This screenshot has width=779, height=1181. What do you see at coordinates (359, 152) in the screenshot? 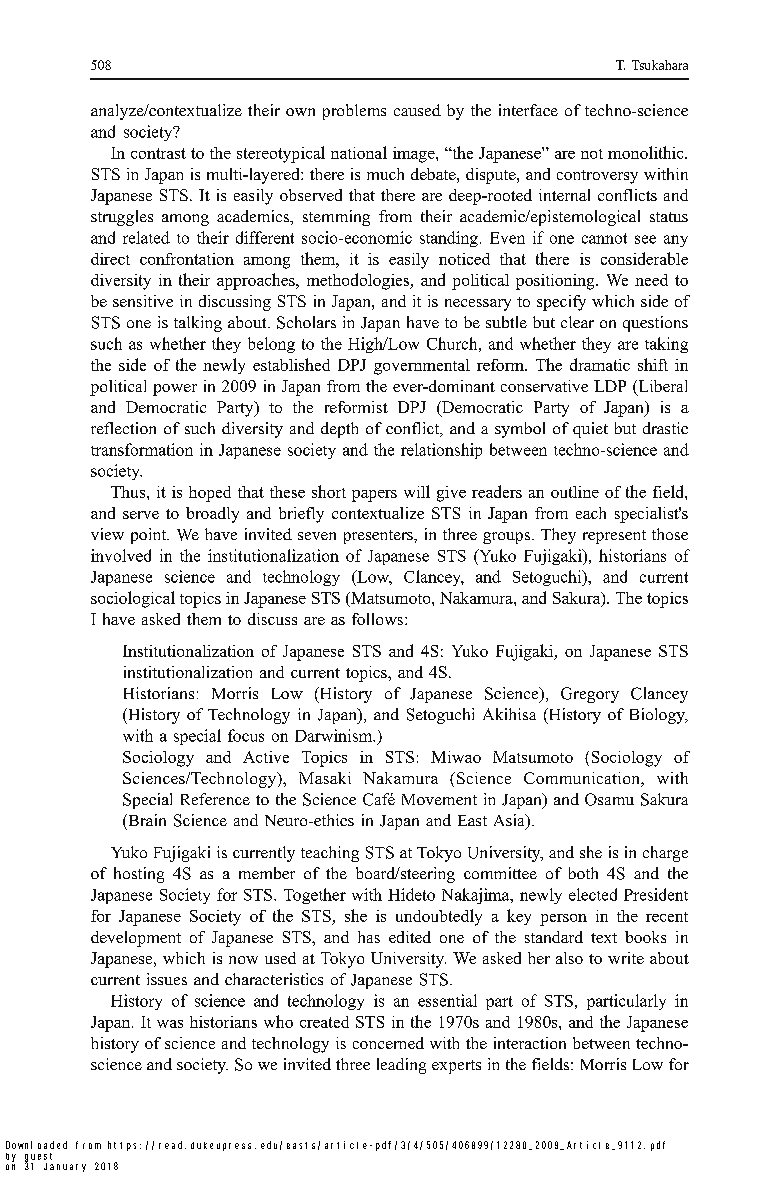
I see `national` at bounding box center [359, 152].
